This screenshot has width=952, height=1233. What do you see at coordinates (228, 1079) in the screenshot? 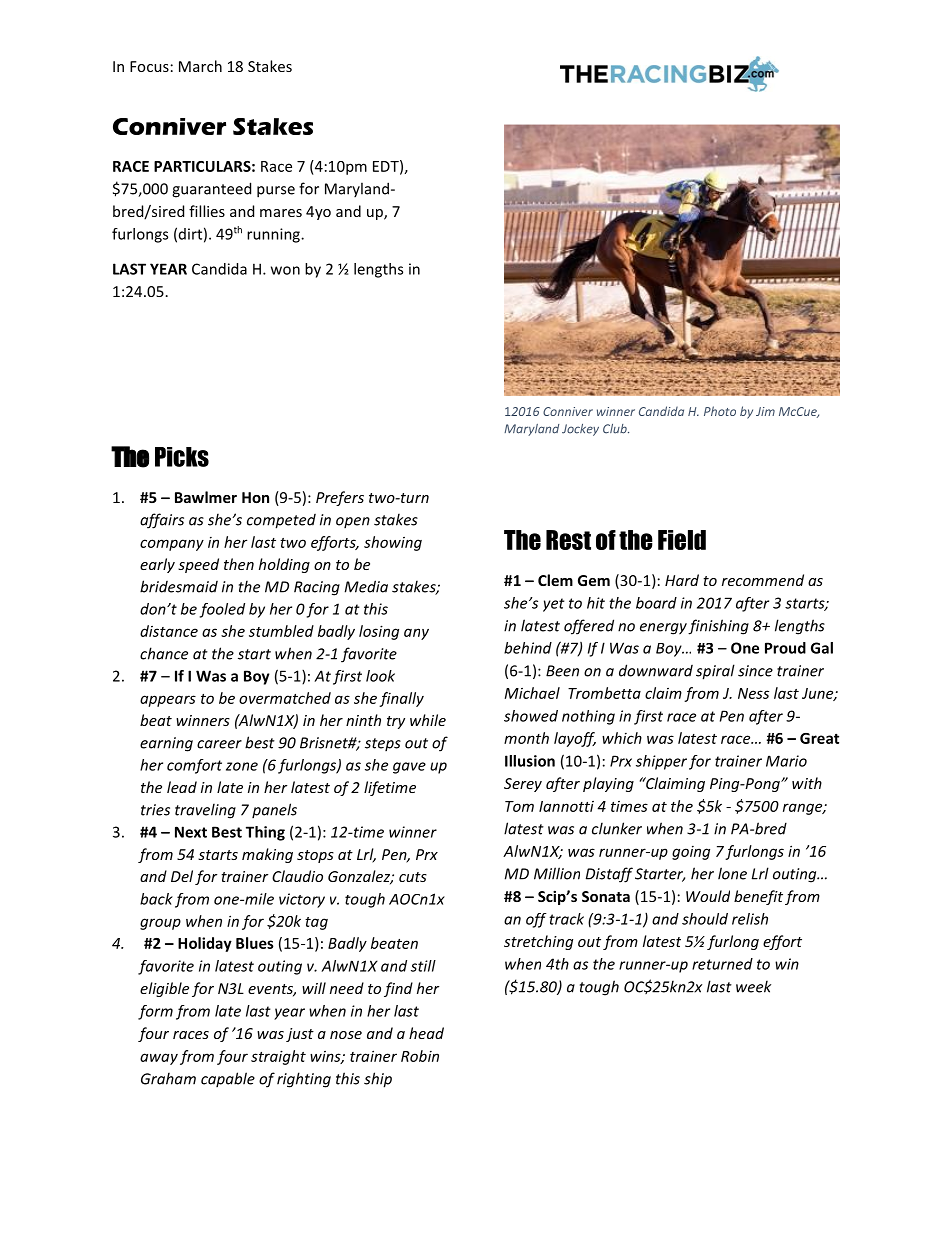
I see `capable` at bounding box center [228, 1079].
